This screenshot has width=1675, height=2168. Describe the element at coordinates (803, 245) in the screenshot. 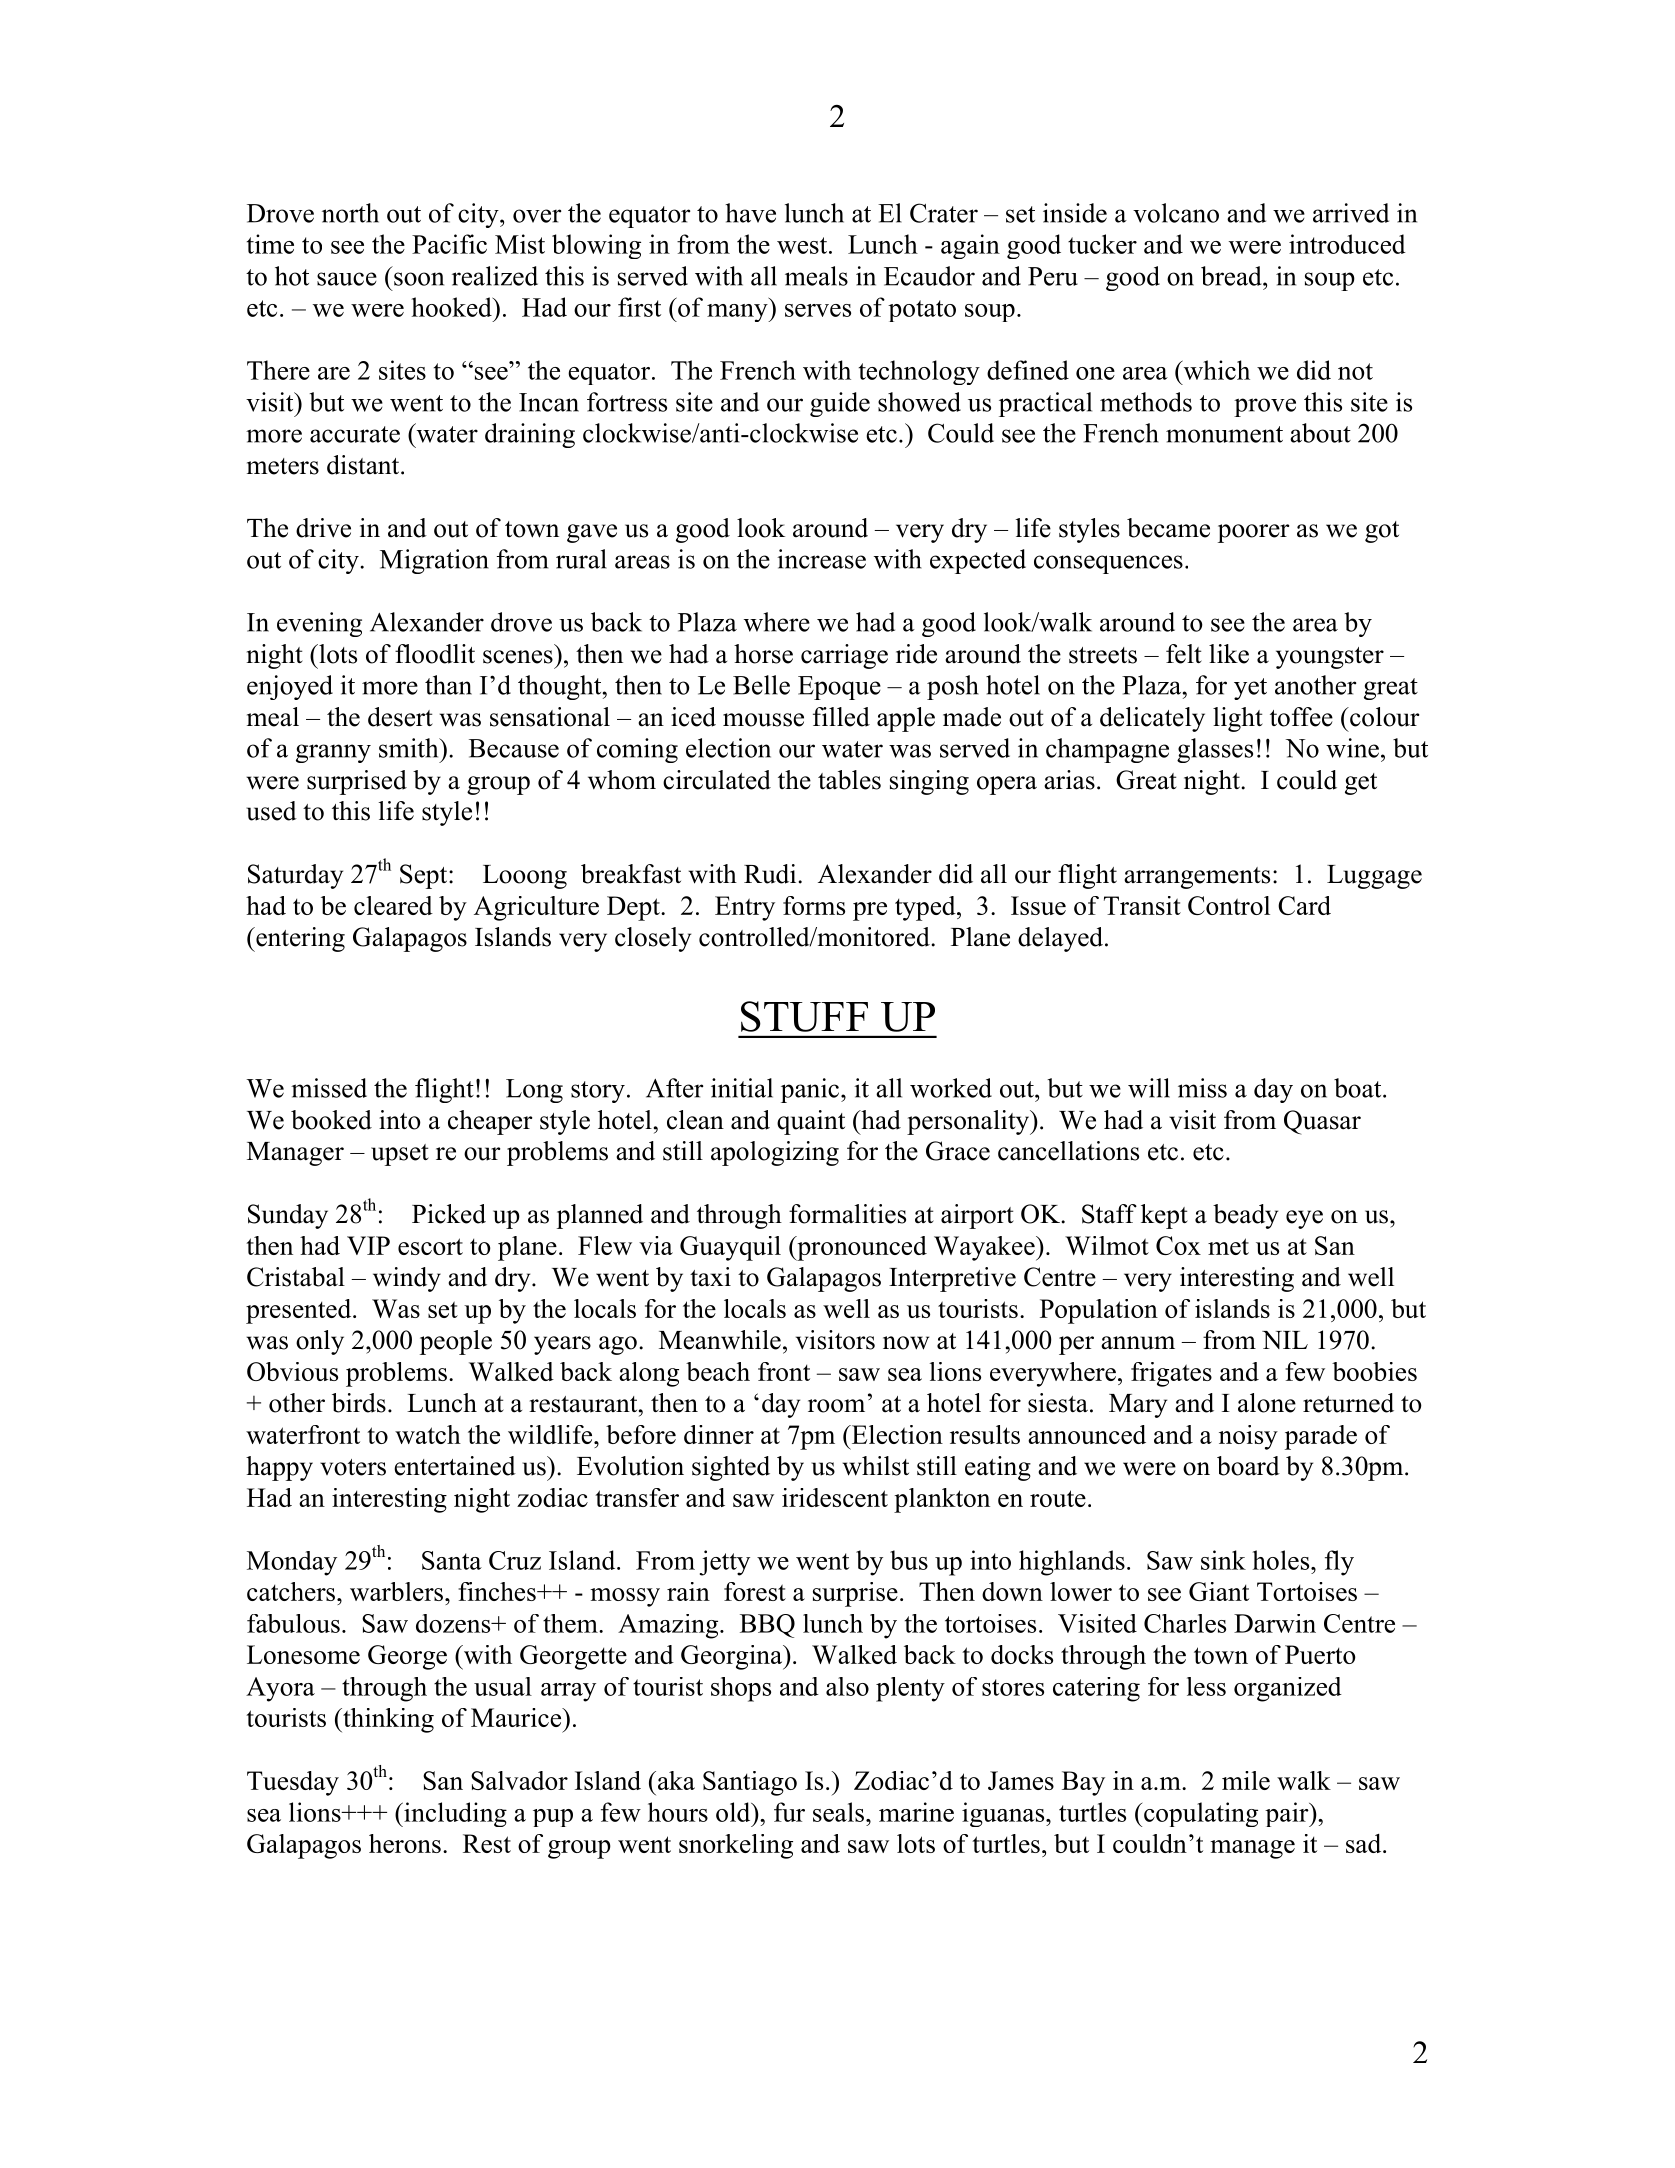

I see `west` at that location.
